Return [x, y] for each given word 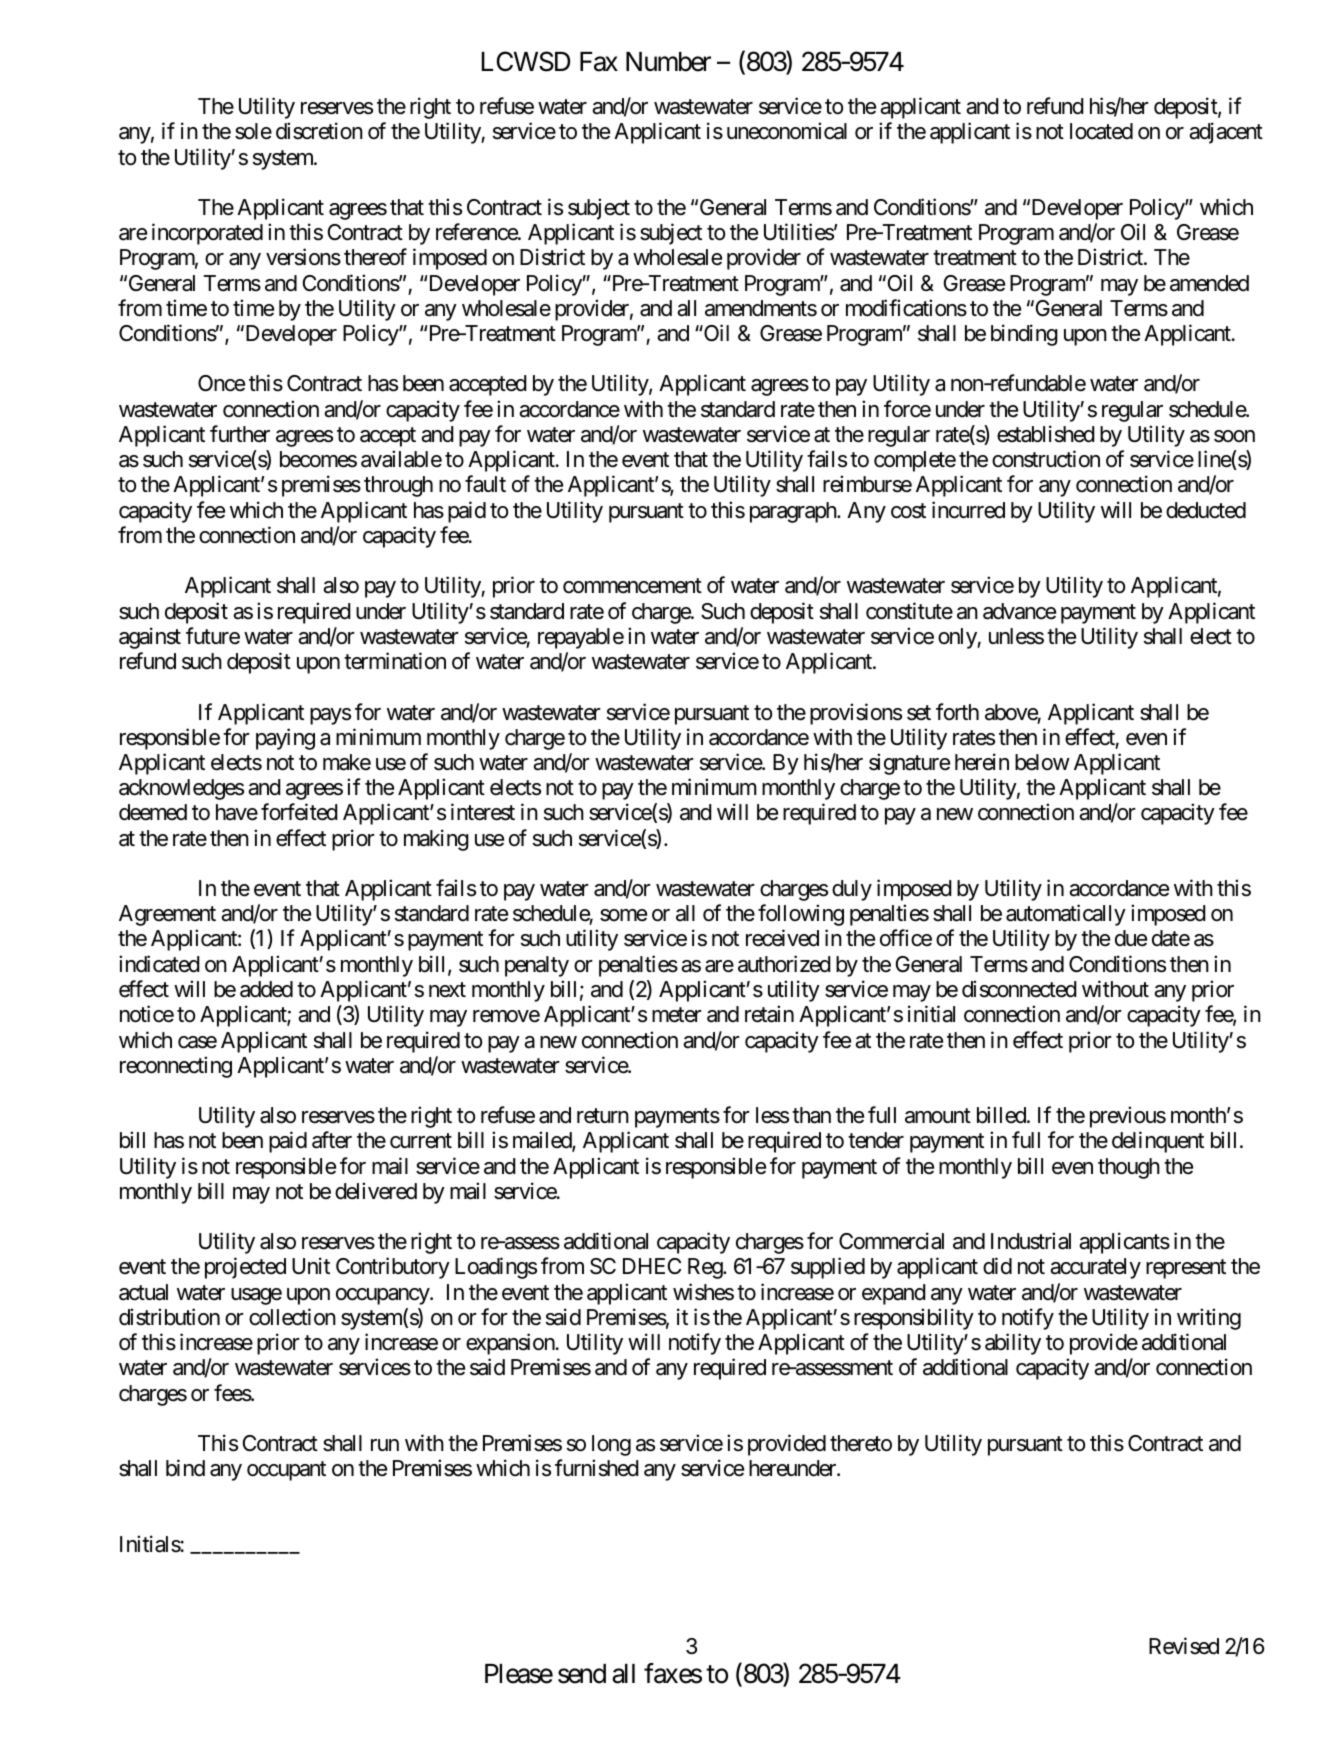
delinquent [1158, 1142]
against [150, 638]
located [1101, 131]
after [332, 1140]
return [603, 1116]
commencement [632, 586]
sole [253, 131]
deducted [1206, 510]
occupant [286, 1471]
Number [668, 62]
